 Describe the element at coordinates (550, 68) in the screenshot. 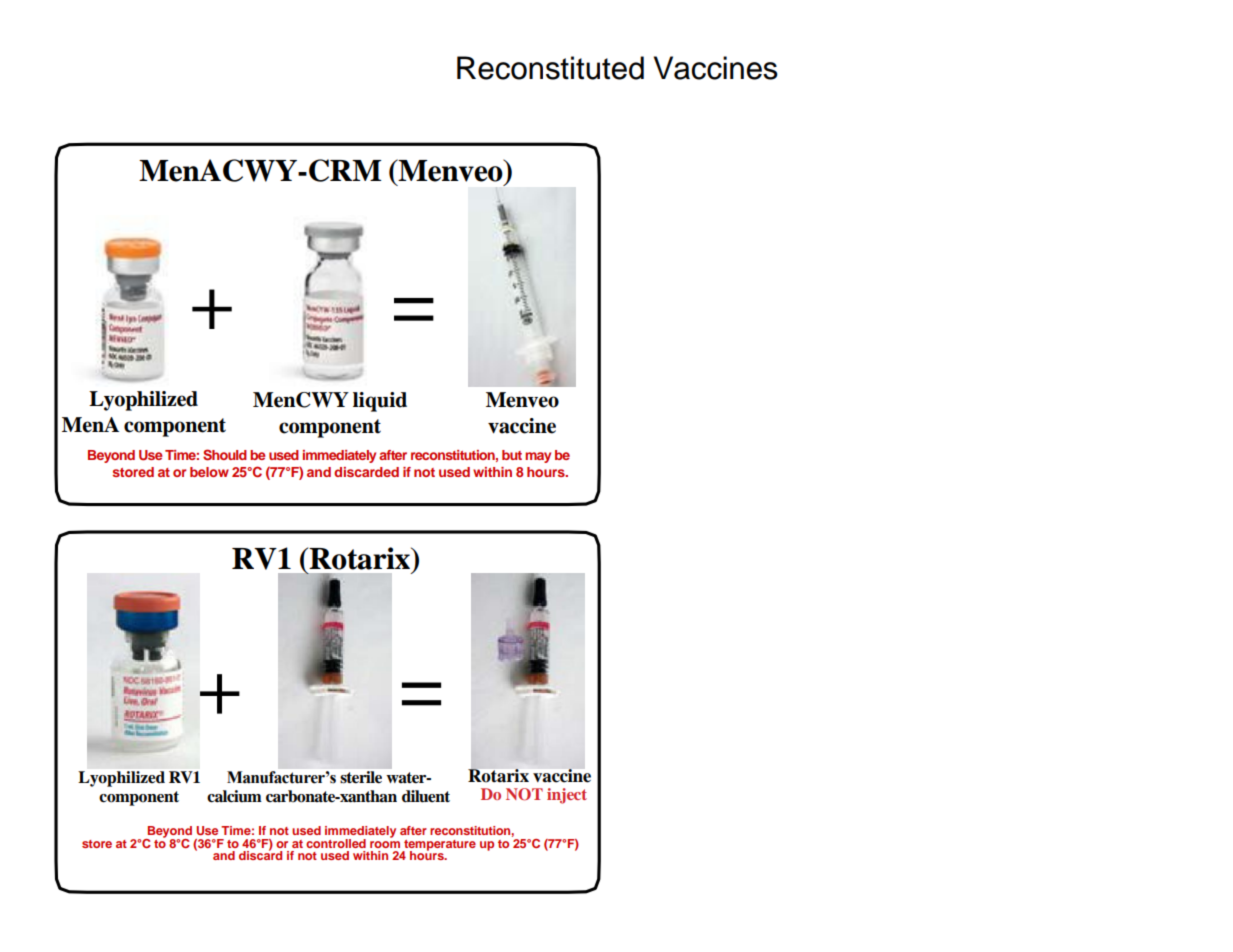

I see `Reconstituted` at that location.
